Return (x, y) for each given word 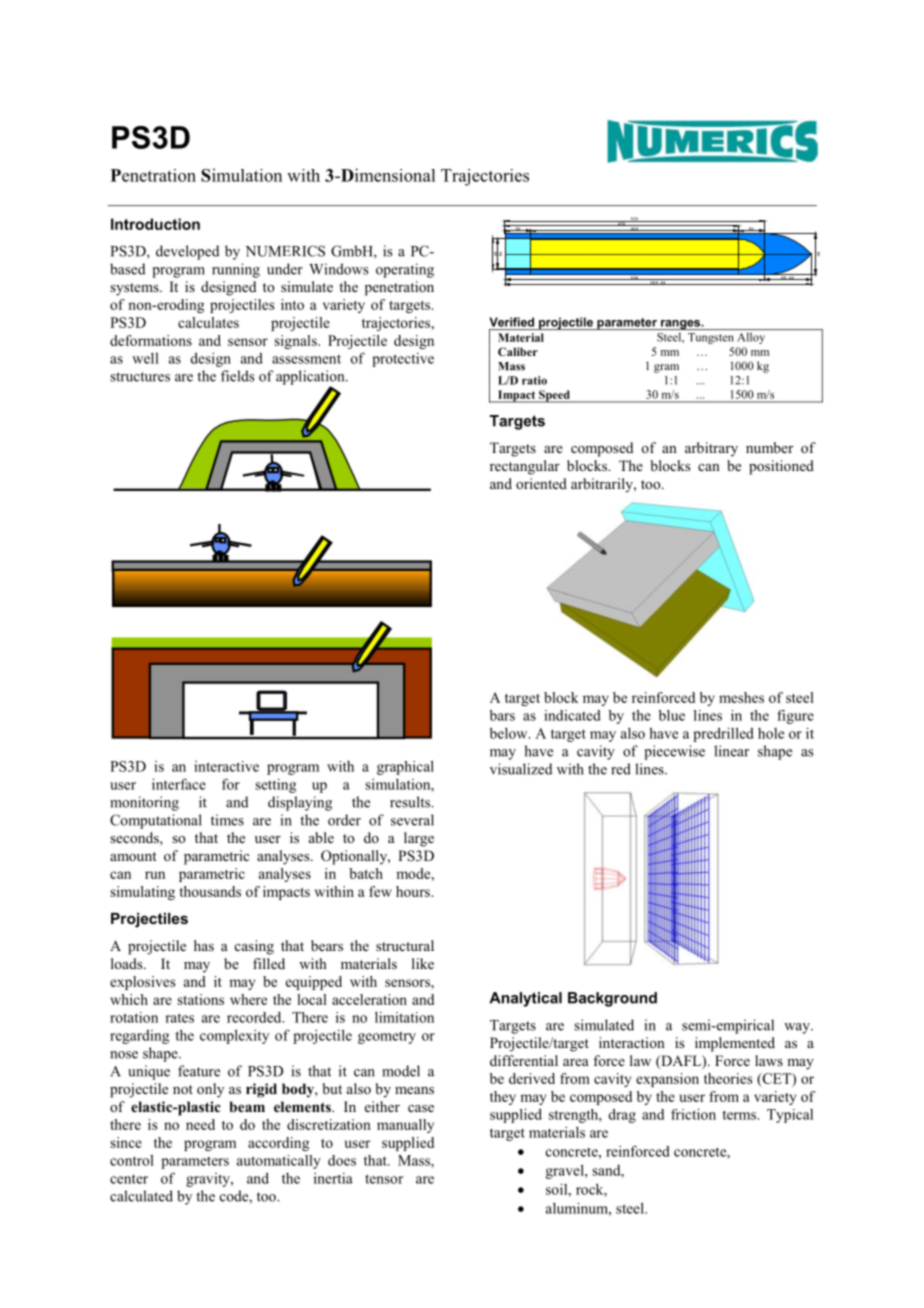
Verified (512, 322)
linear (731, 751)
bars (502, 715)
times (227, 820)
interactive (226, 766)
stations (200, 999)
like (423, 963)
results (411, 802)
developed (187, 252)
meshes (741, 697)
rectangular (525, 467)
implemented (735, 1044)
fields (238, 376)
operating (405, 270)
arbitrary (711, 449)
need (200, 1124)
